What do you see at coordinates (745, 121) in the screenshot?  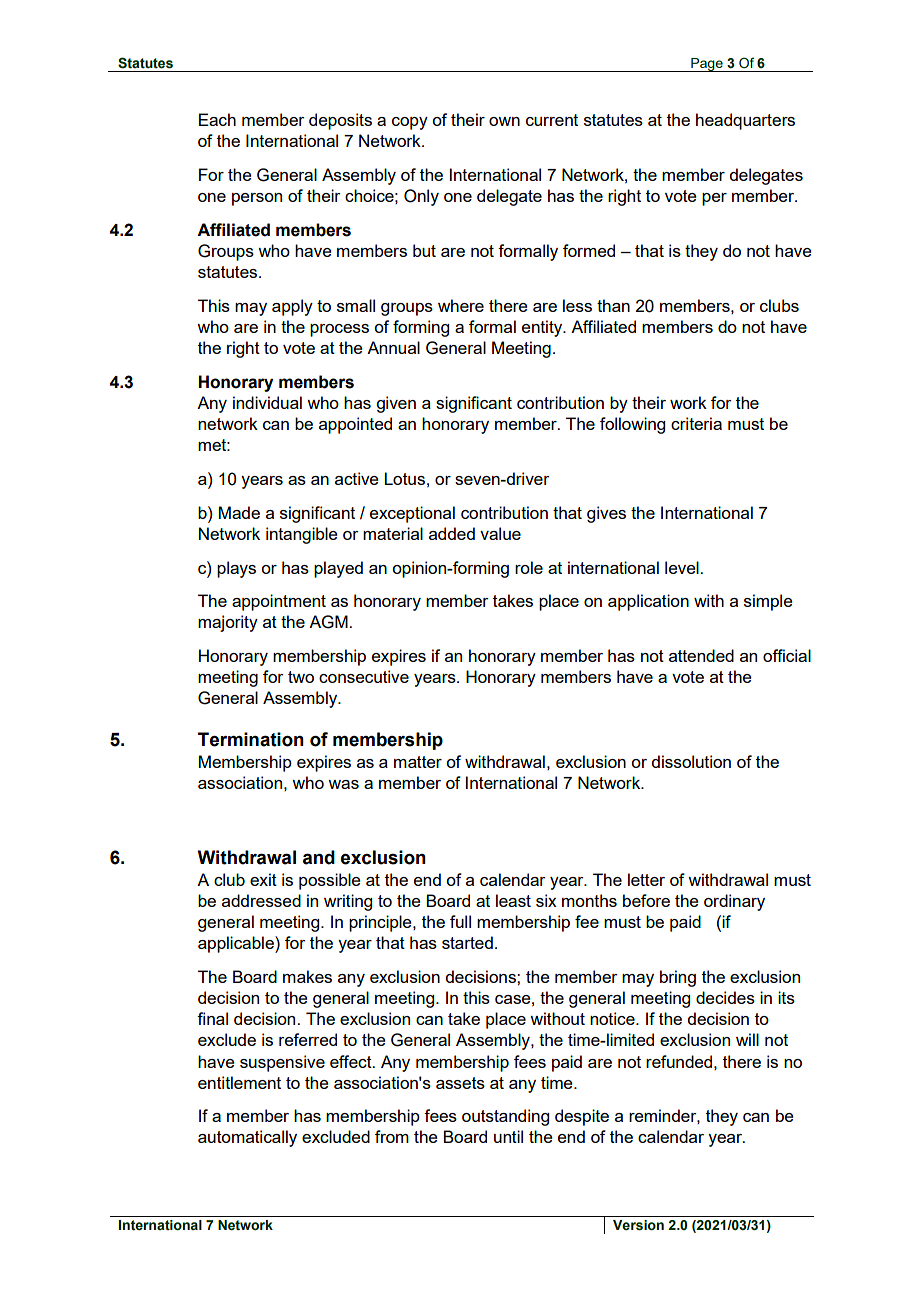 I see `headquarters` at bounding box center [745, 121].
